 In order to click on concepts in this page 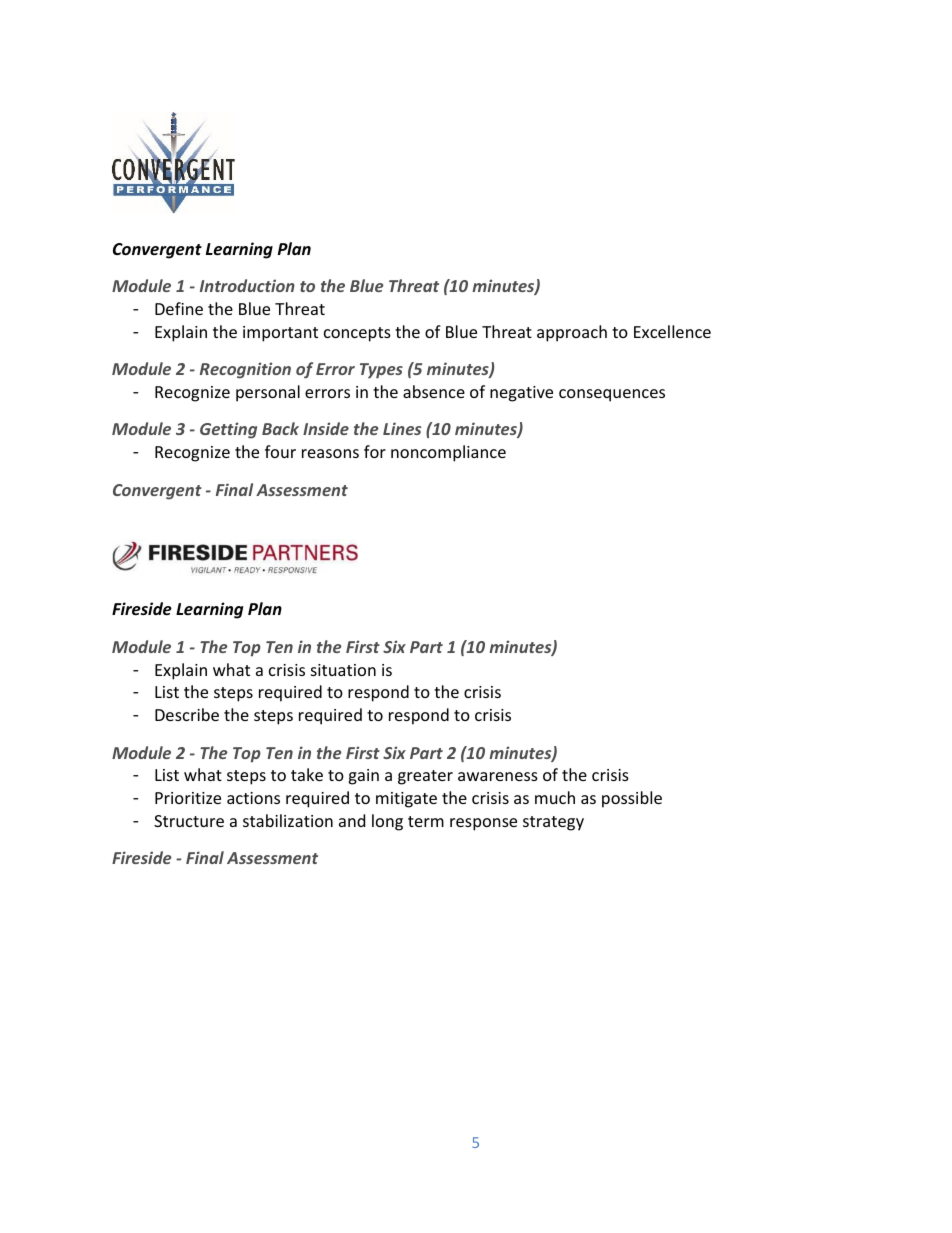, I will do `click(357, 334)`.
